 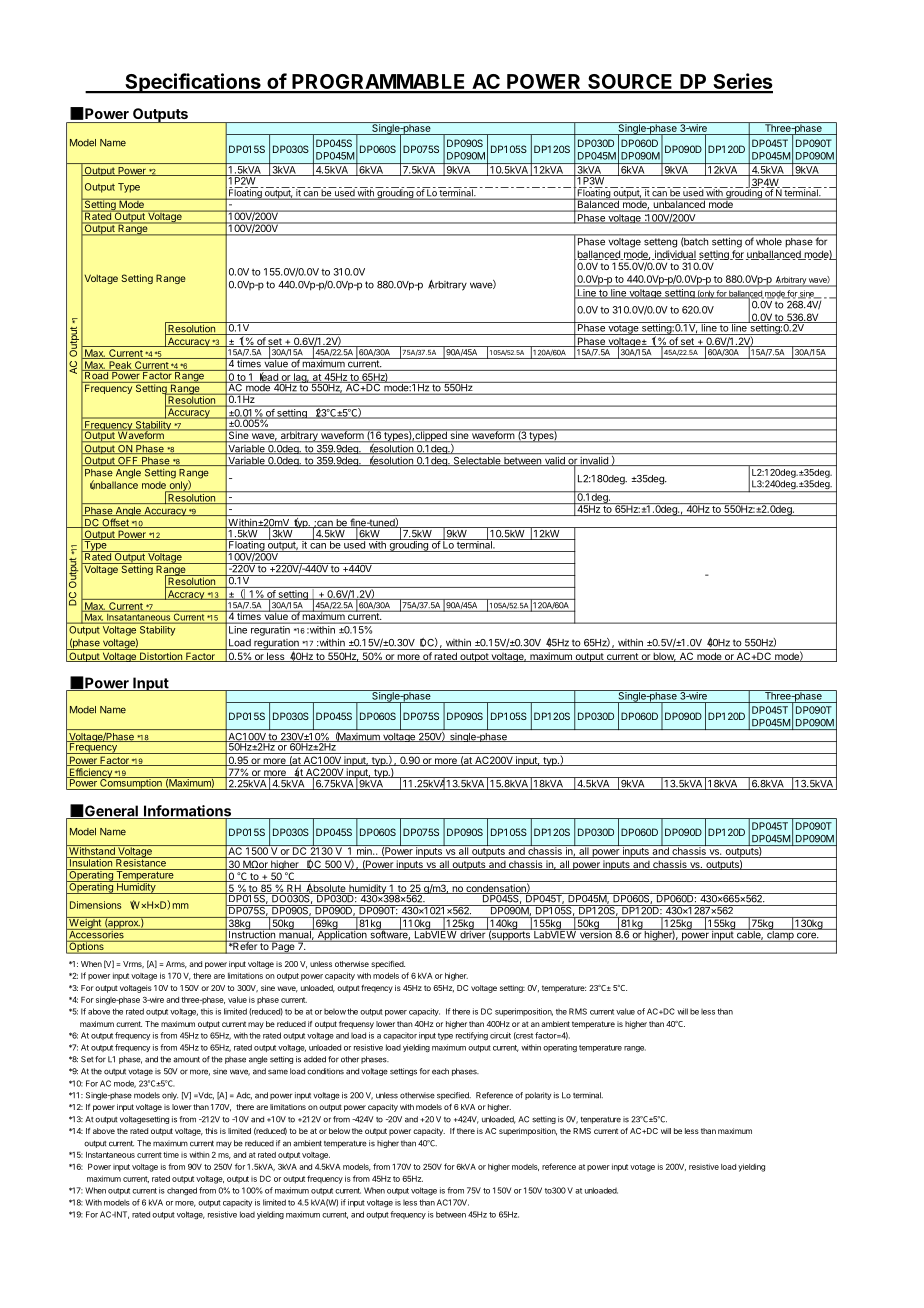 I want to click on changed, so click(x=182, y=1191).
